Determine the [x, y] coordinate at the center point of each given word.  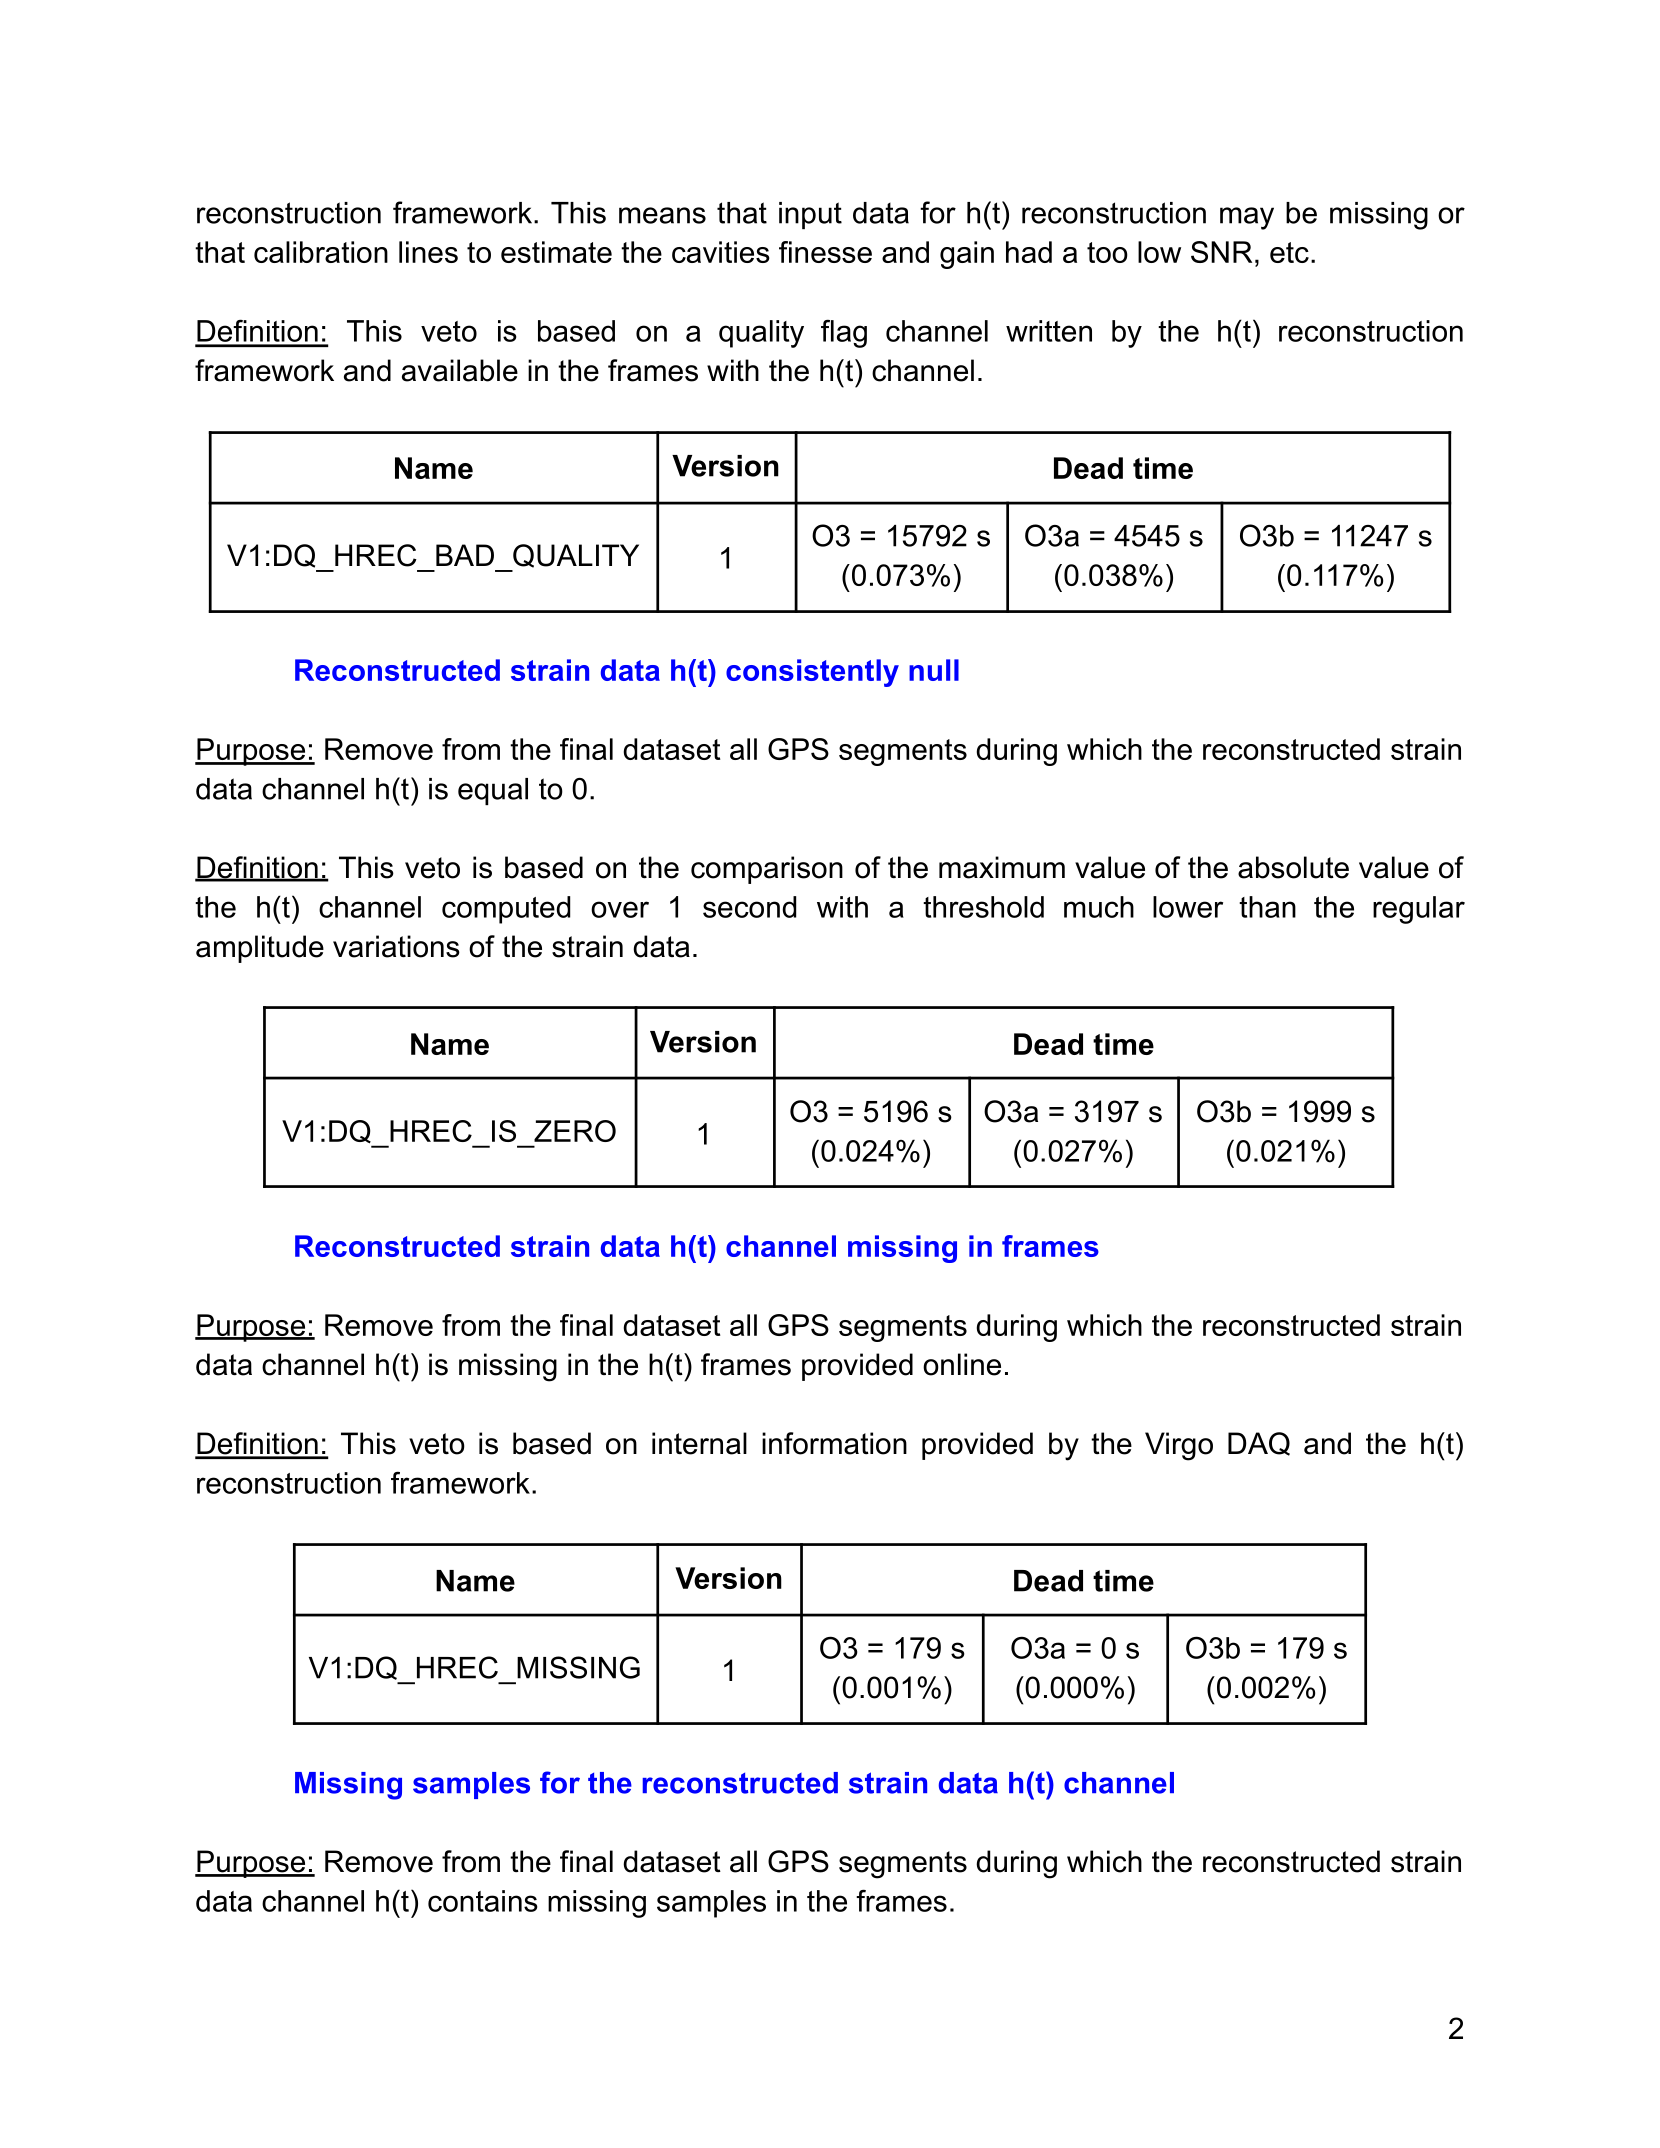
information [834, 1443]
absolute [1293, 867]
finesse [825, 252]
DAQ [1259, 1444]
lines [428, 252]
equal [493, 791]
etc [1289, 252]
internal [699, 1443]
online [962, 1364]
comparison [767, 870]
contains [483, 1901]
